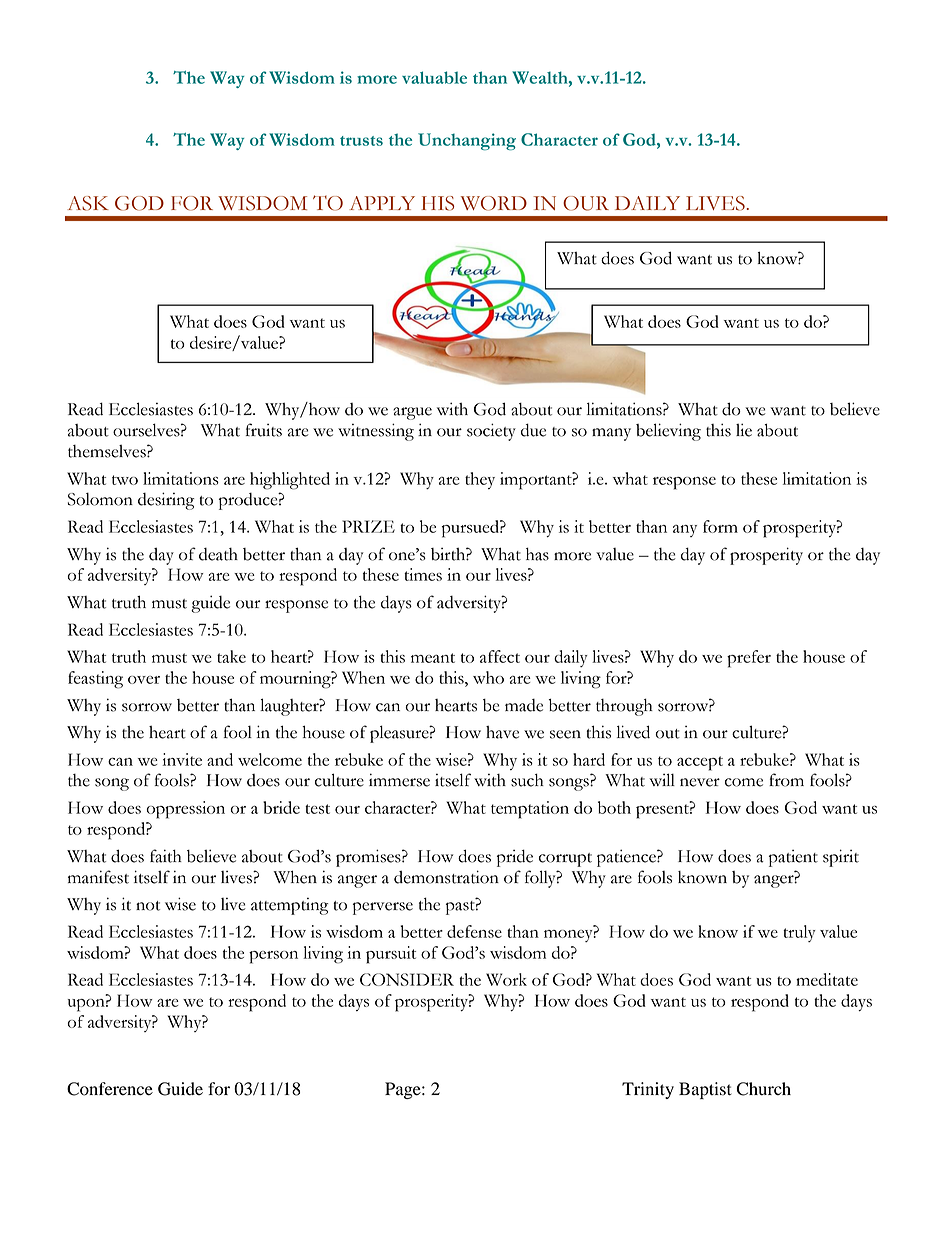 Image resolution: width=952 pixels, height=1233 pixels. Describe the element at coordinates (480, 480) in the screenshot. I see `they` at that location.
